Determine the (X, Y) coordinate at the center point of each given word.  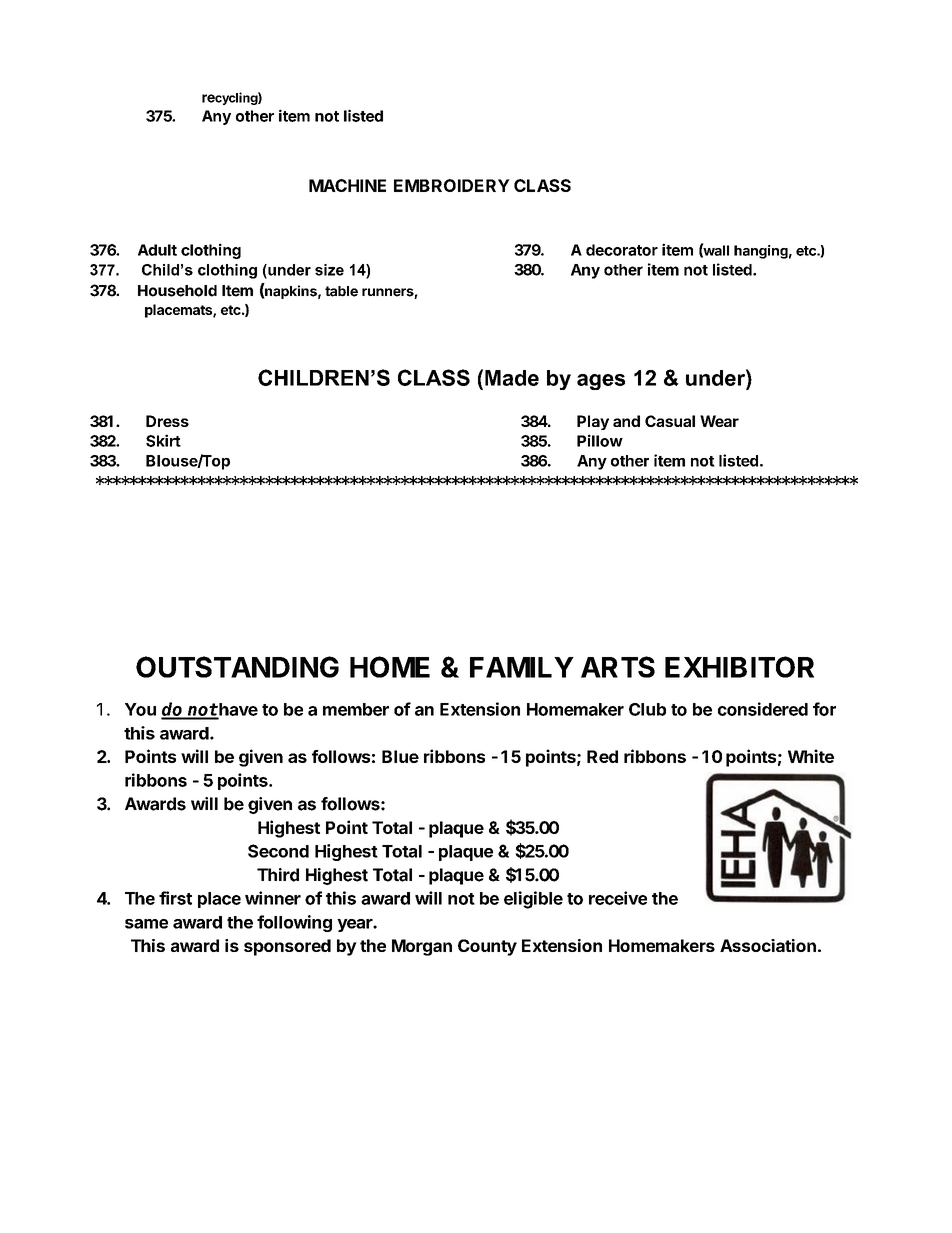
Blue (400, 756)
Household (177, 291)
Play (593, 422)
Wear (719, 421)
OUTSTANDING (237, 667)
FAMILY (522, 667)
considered (763, 709)
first (175, 898)
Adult (157, 250)
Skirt (163, 440)
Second (278, 851)
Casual (670, 421)
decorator (622, 250)
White (811, 756)
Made (512, 378)
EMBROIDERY (452, 185)
